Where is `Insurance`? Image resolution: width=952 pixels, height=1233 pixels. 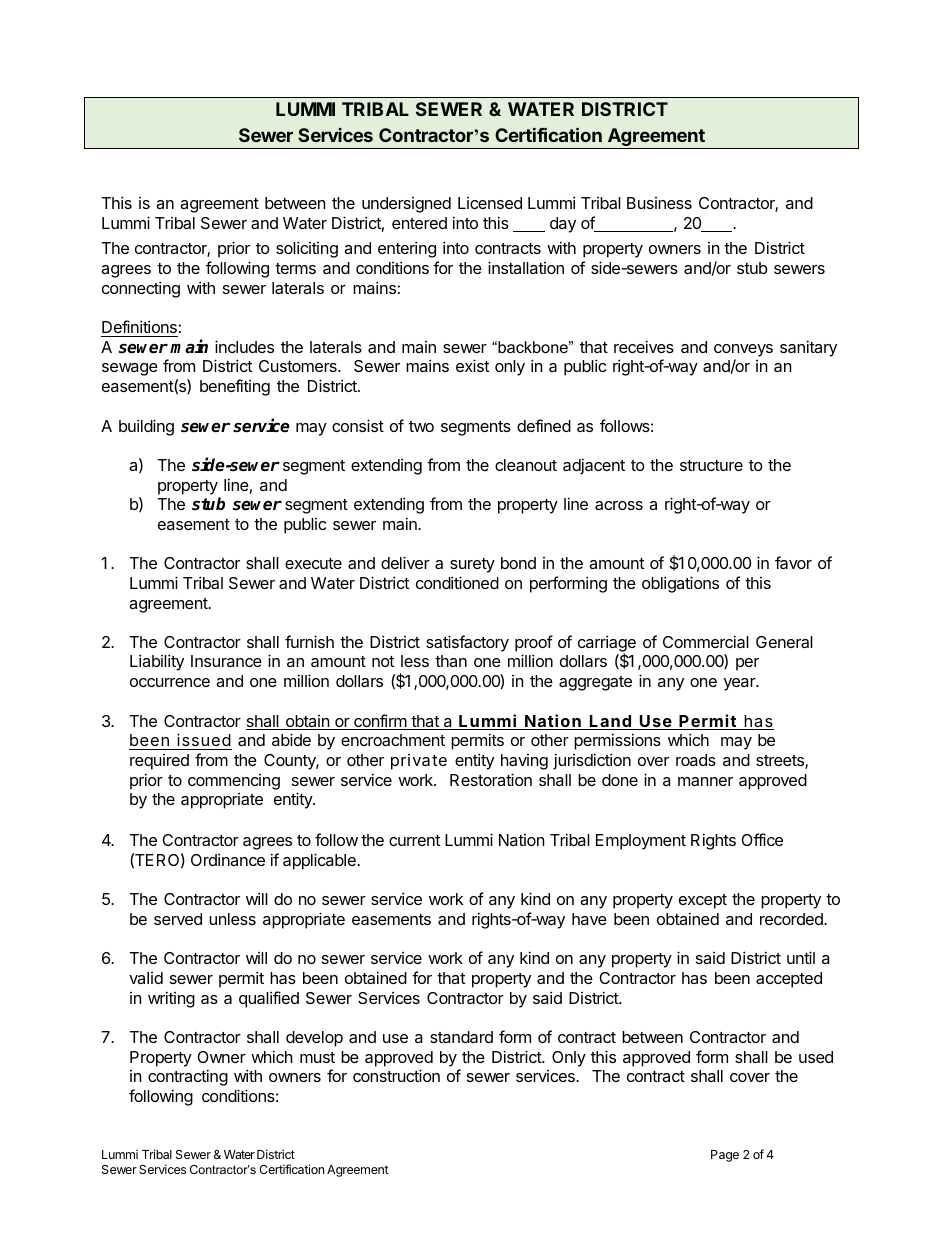 Insurance is located at coordinates (226, 661).
